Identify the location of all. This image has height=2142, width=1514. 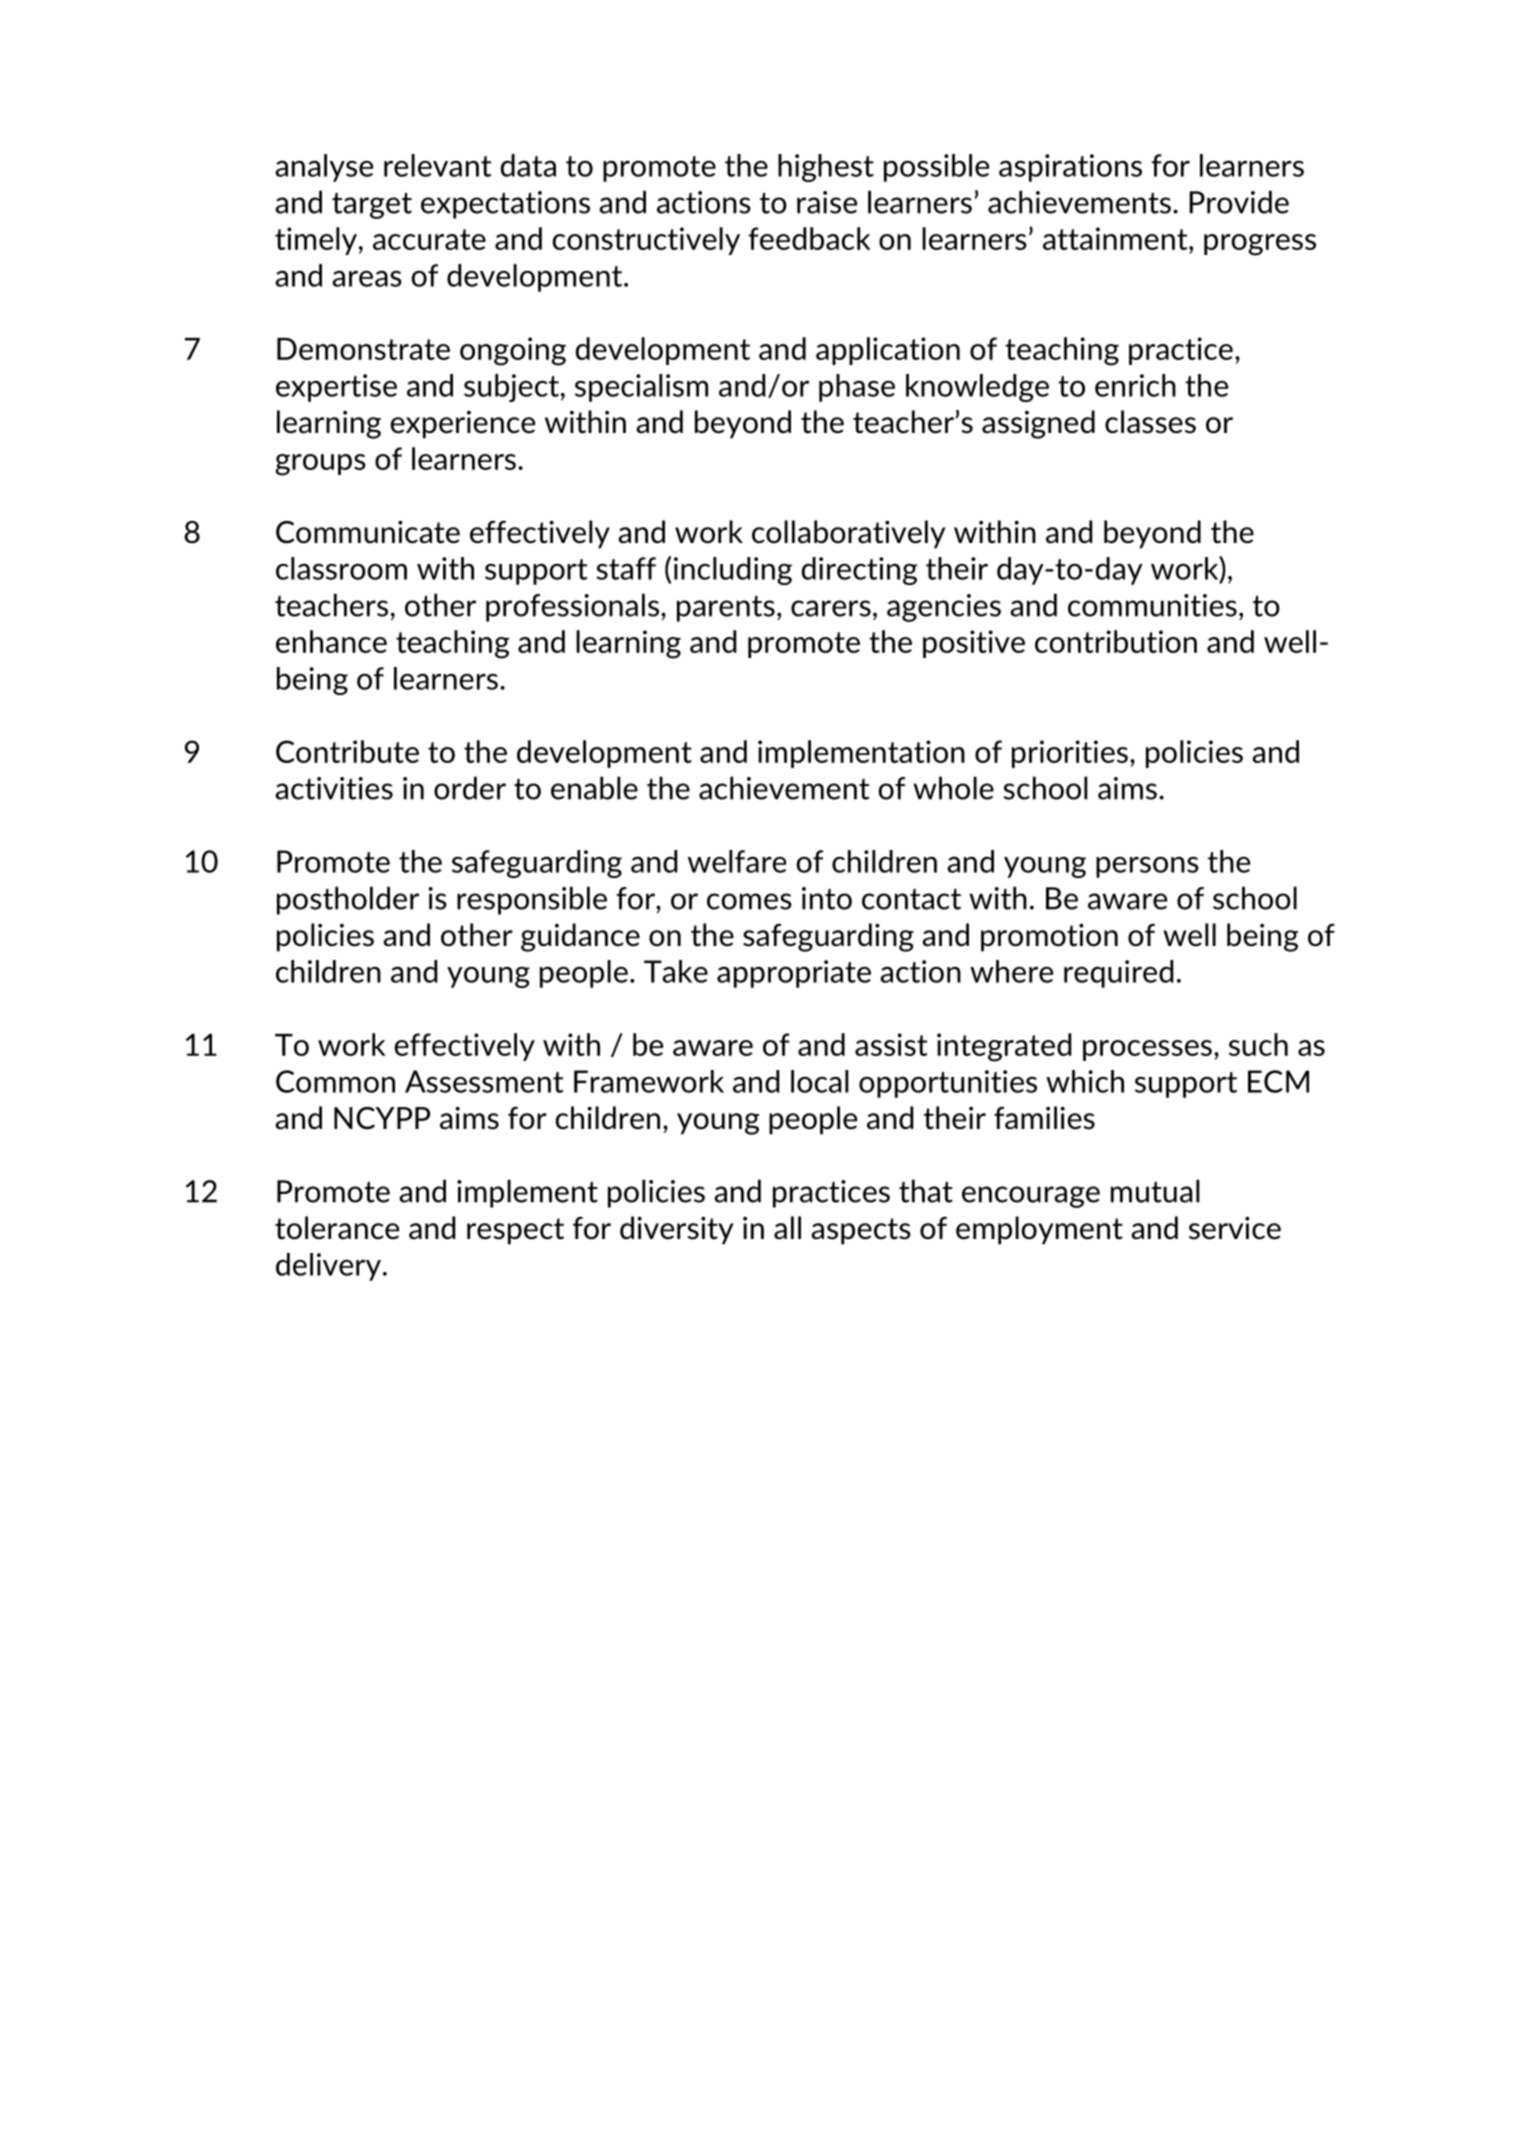
(787, 1228).
